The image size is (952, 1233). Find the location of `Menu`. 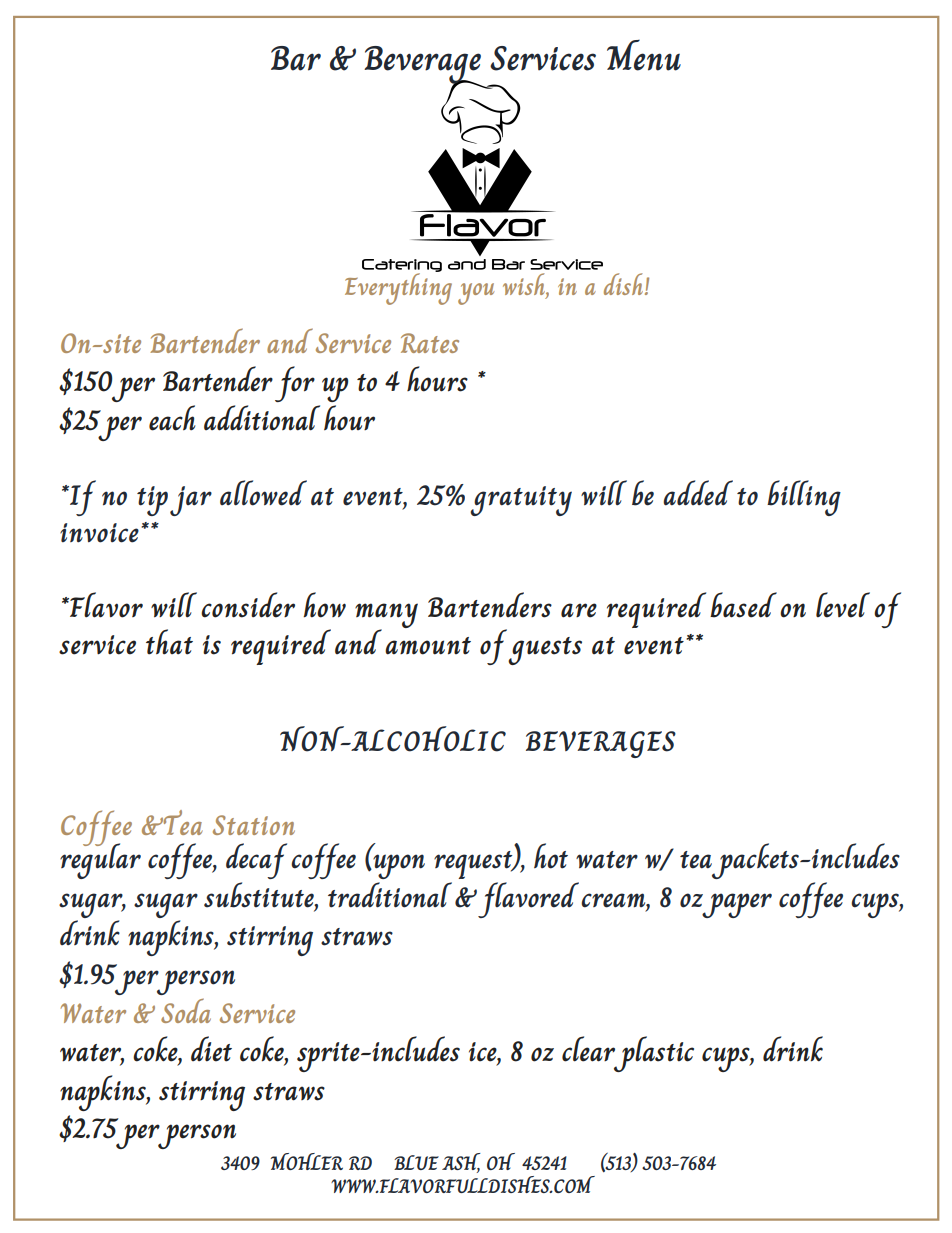

Menu is located at coordinates (644, 55).
